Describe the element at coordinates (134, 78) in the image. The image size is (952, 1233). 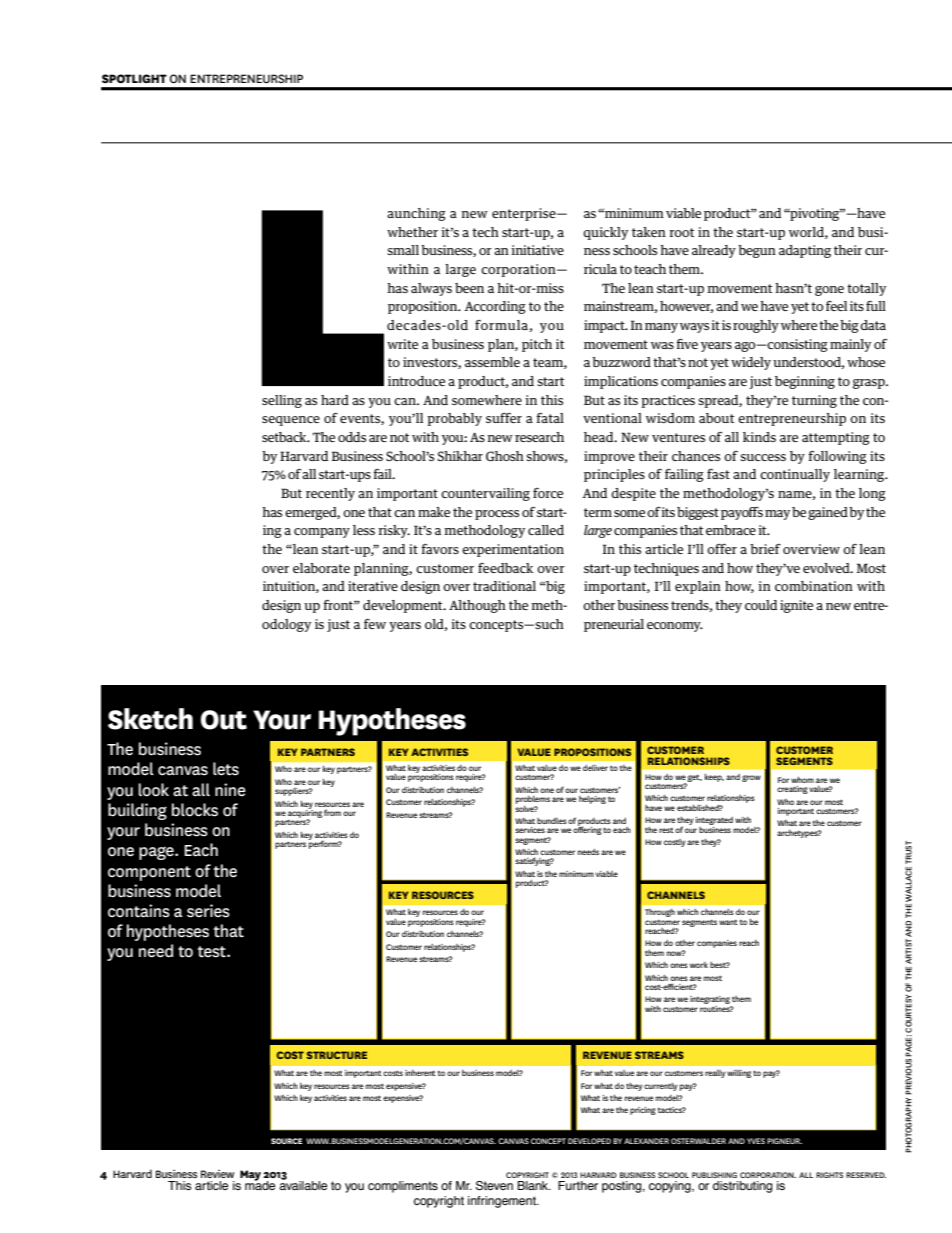
I see `SPOTLIGHT` at that location.
